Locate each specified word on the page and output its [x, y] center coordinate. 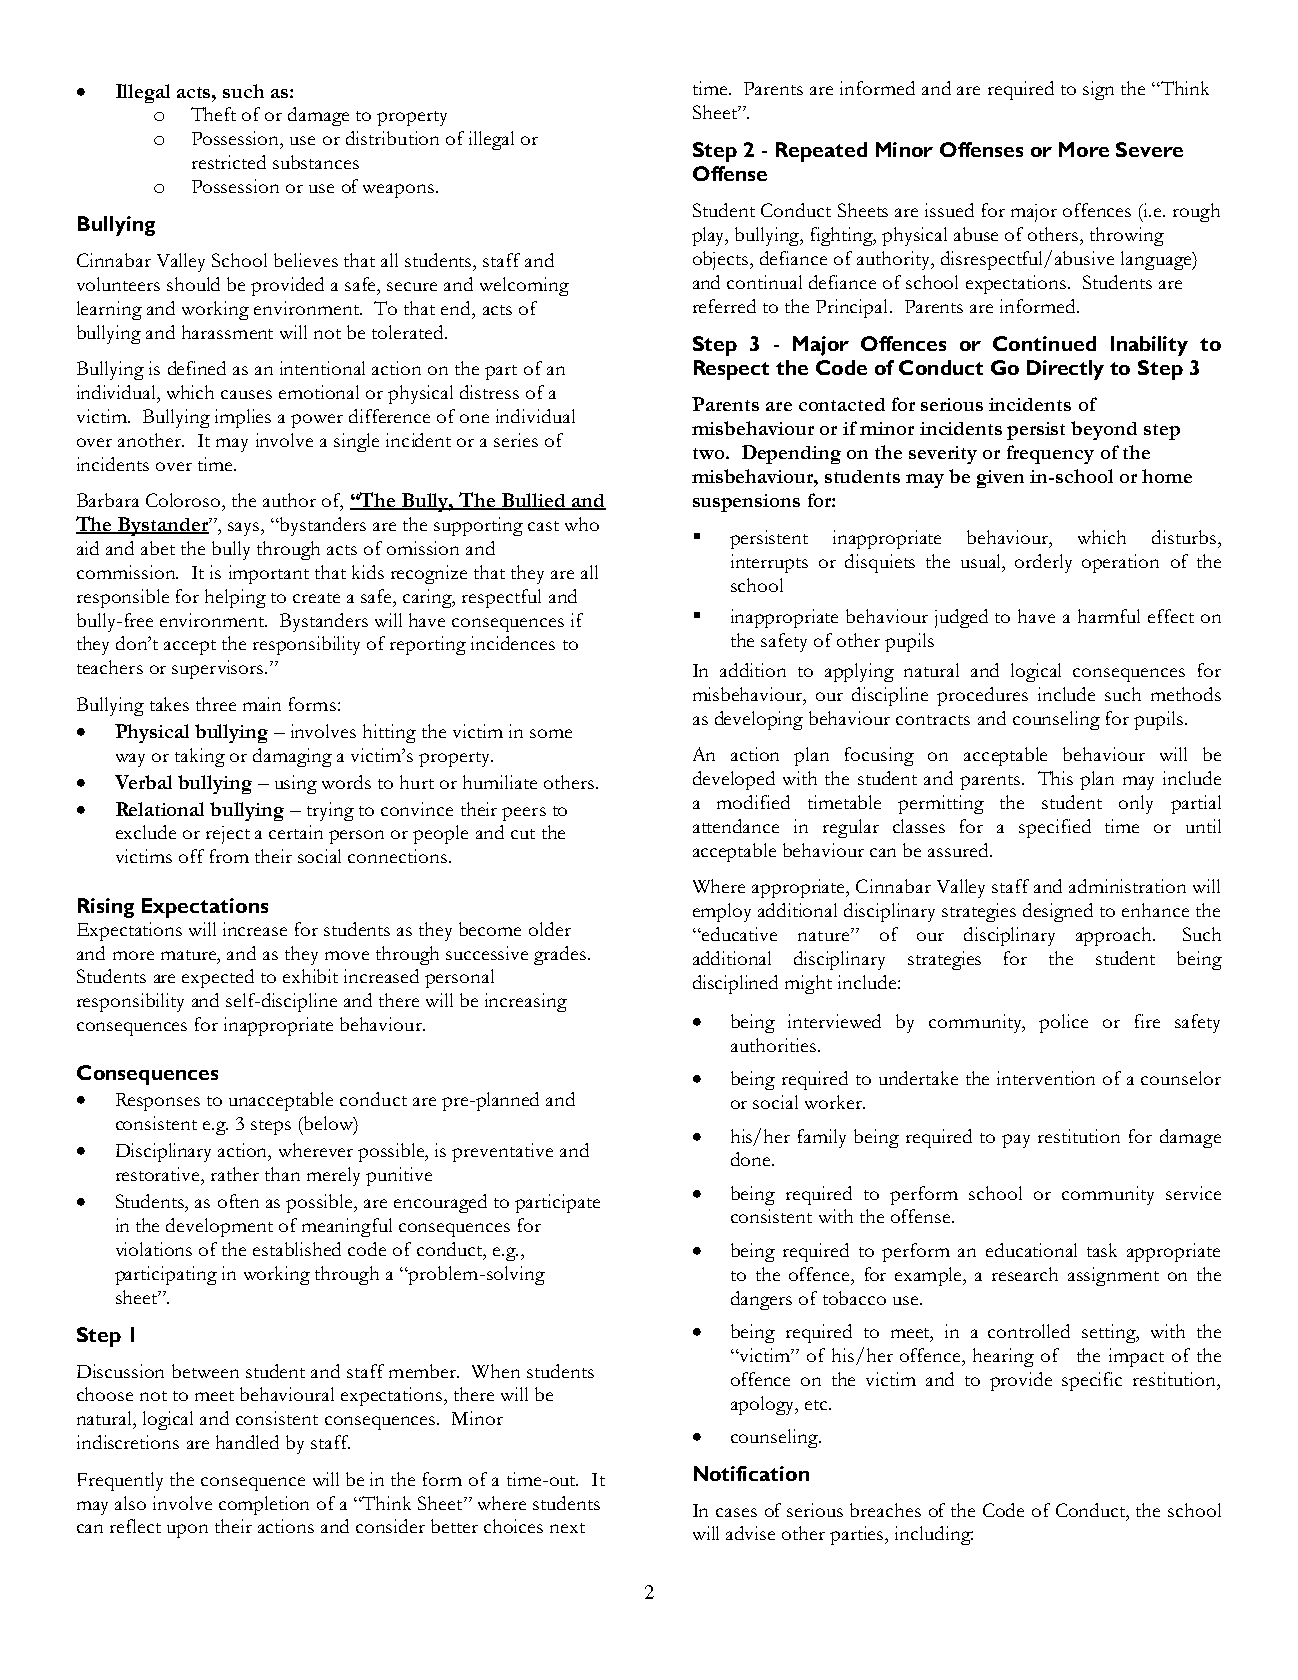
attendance [736, 826]
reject [228, 835]
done [752, 1159]
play [710, 236]
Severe [1149, 149]
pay [1016, 1141]
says [245, 529]
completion [264, 1505]
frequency [1050, 454]
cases [736, 1512]
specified [1055, 828]
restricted [229, 162]
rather [235, 1174]
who [582, 524]
